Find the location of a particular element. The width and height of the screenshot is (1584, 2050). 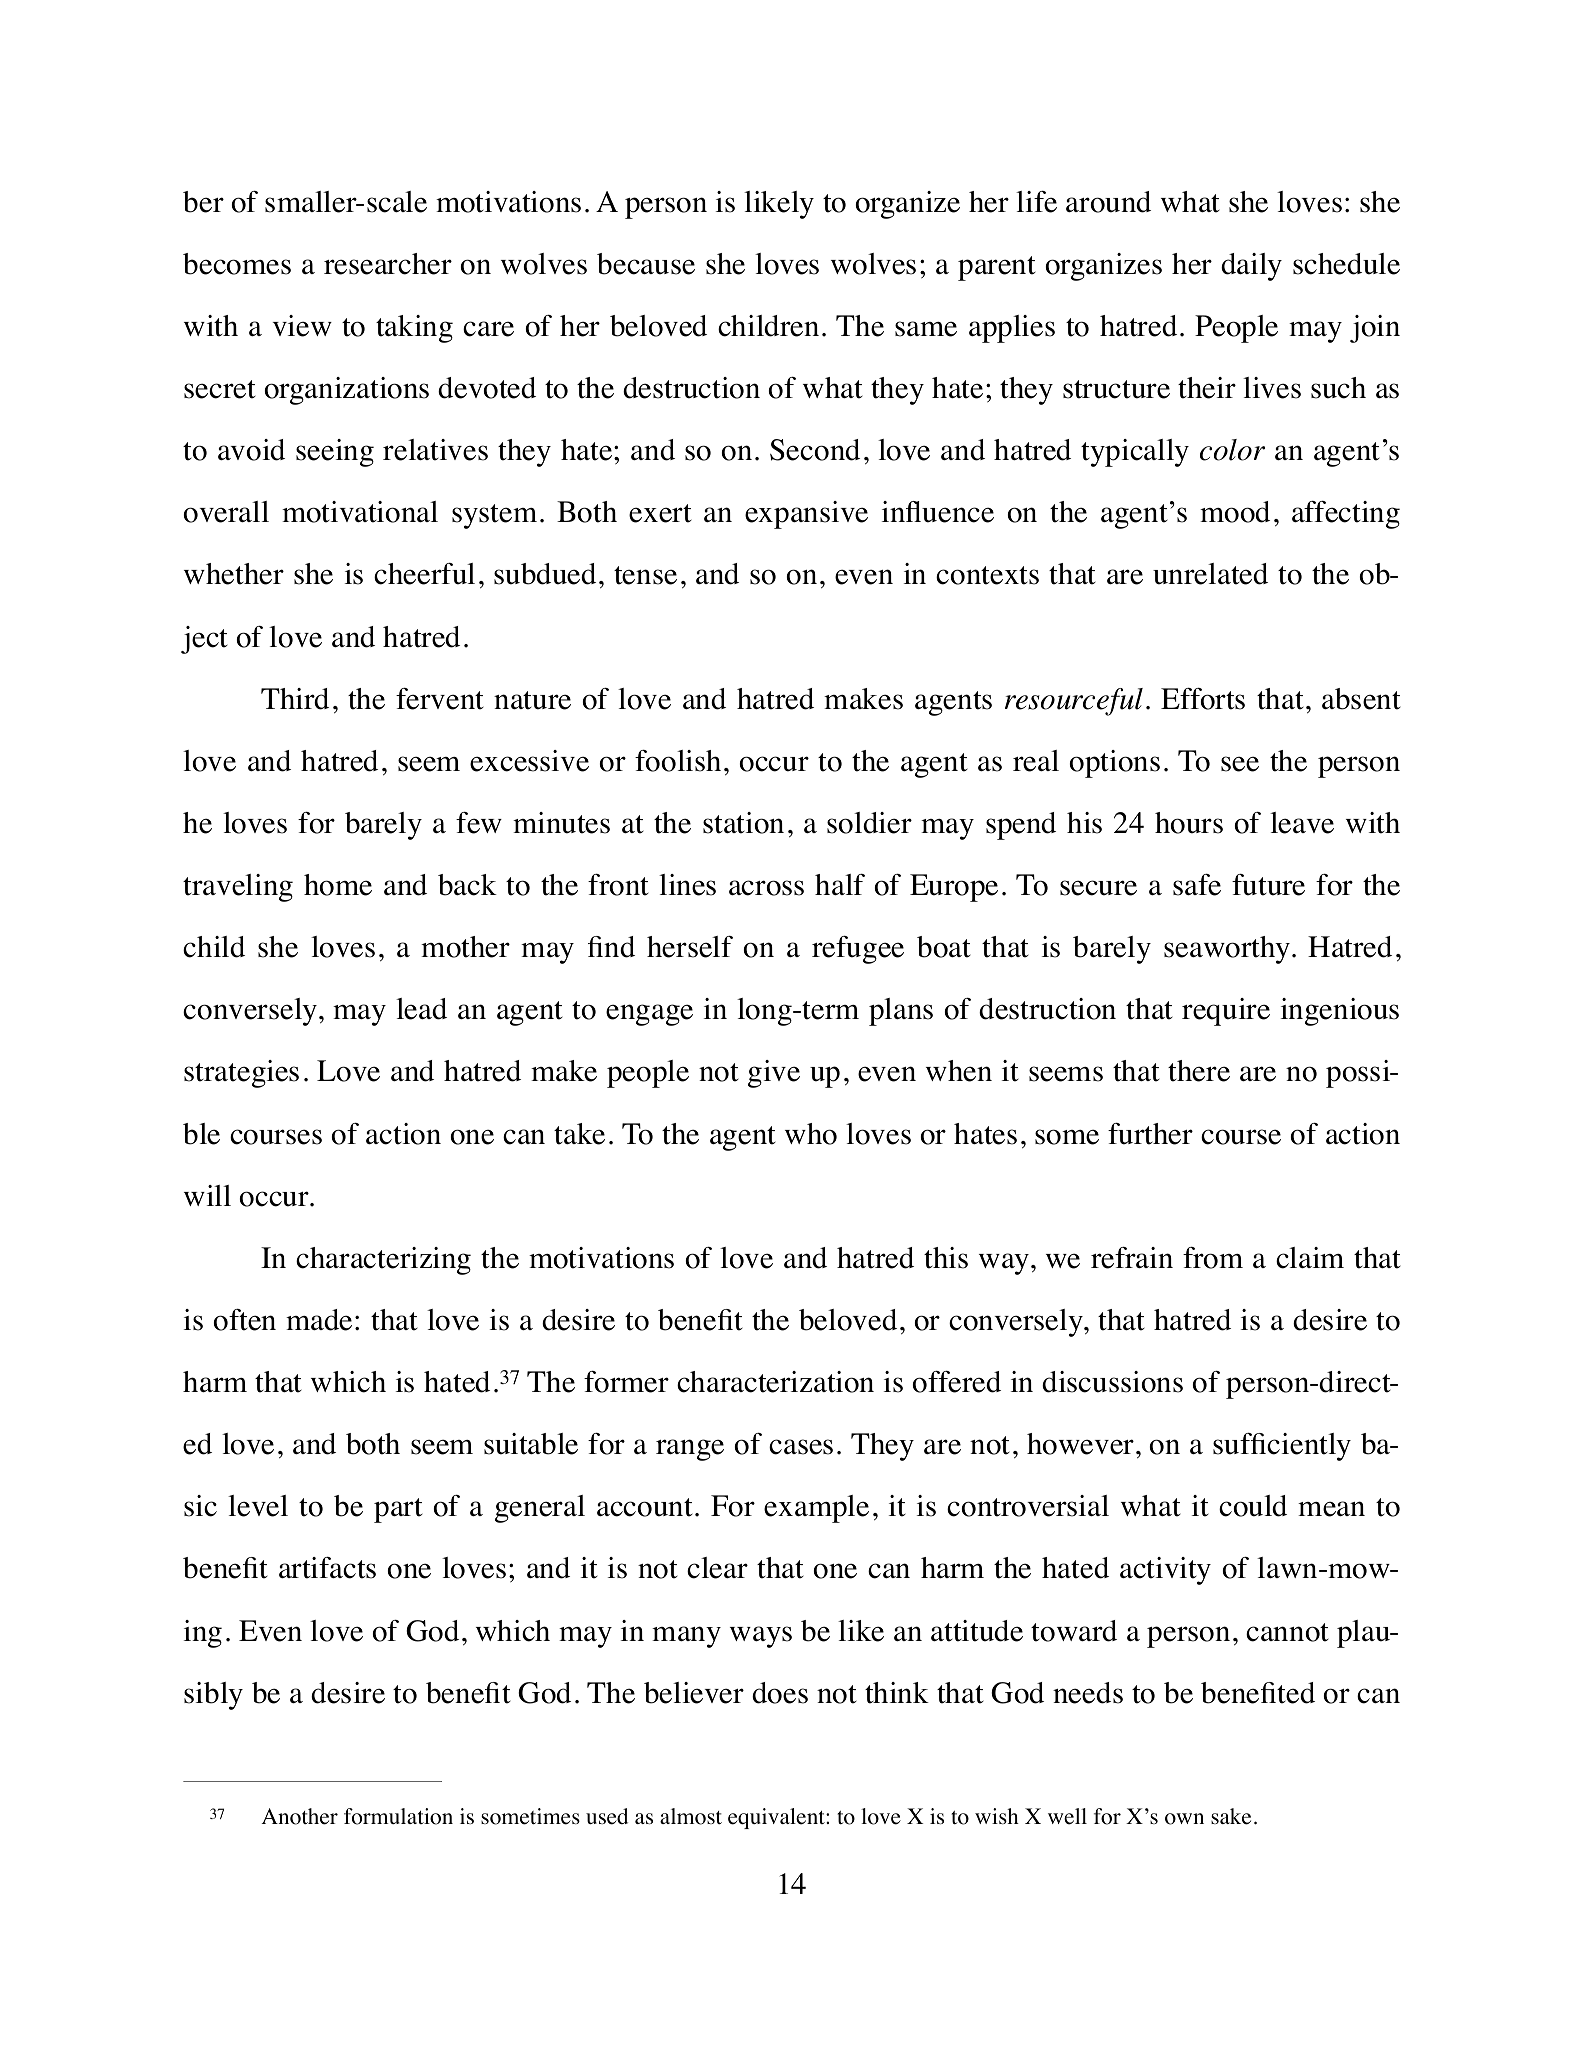

this is located at coordinates (946, 1258).
